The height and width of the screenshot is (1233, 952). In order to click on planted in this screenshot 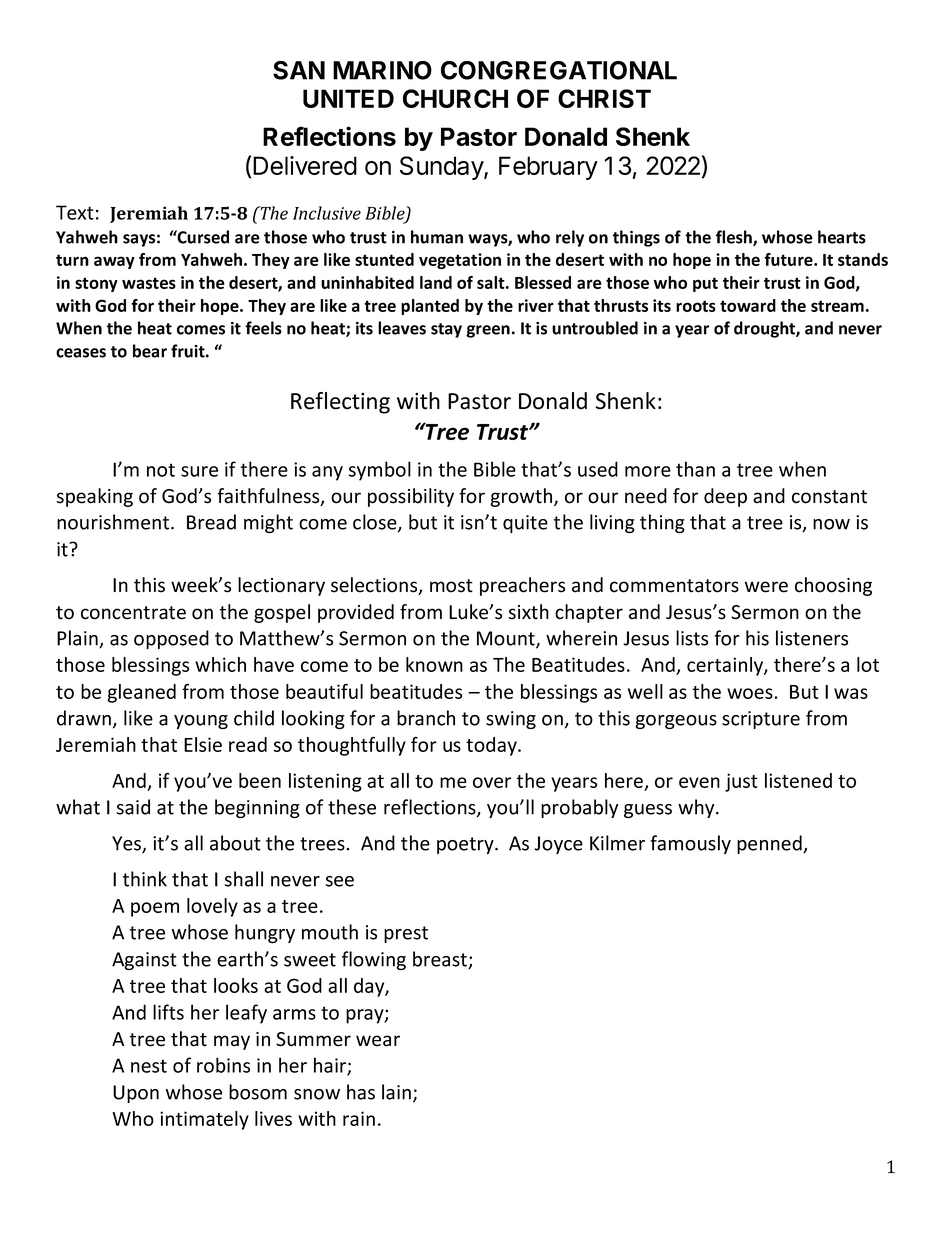, I will do `click(430, 307)`.
